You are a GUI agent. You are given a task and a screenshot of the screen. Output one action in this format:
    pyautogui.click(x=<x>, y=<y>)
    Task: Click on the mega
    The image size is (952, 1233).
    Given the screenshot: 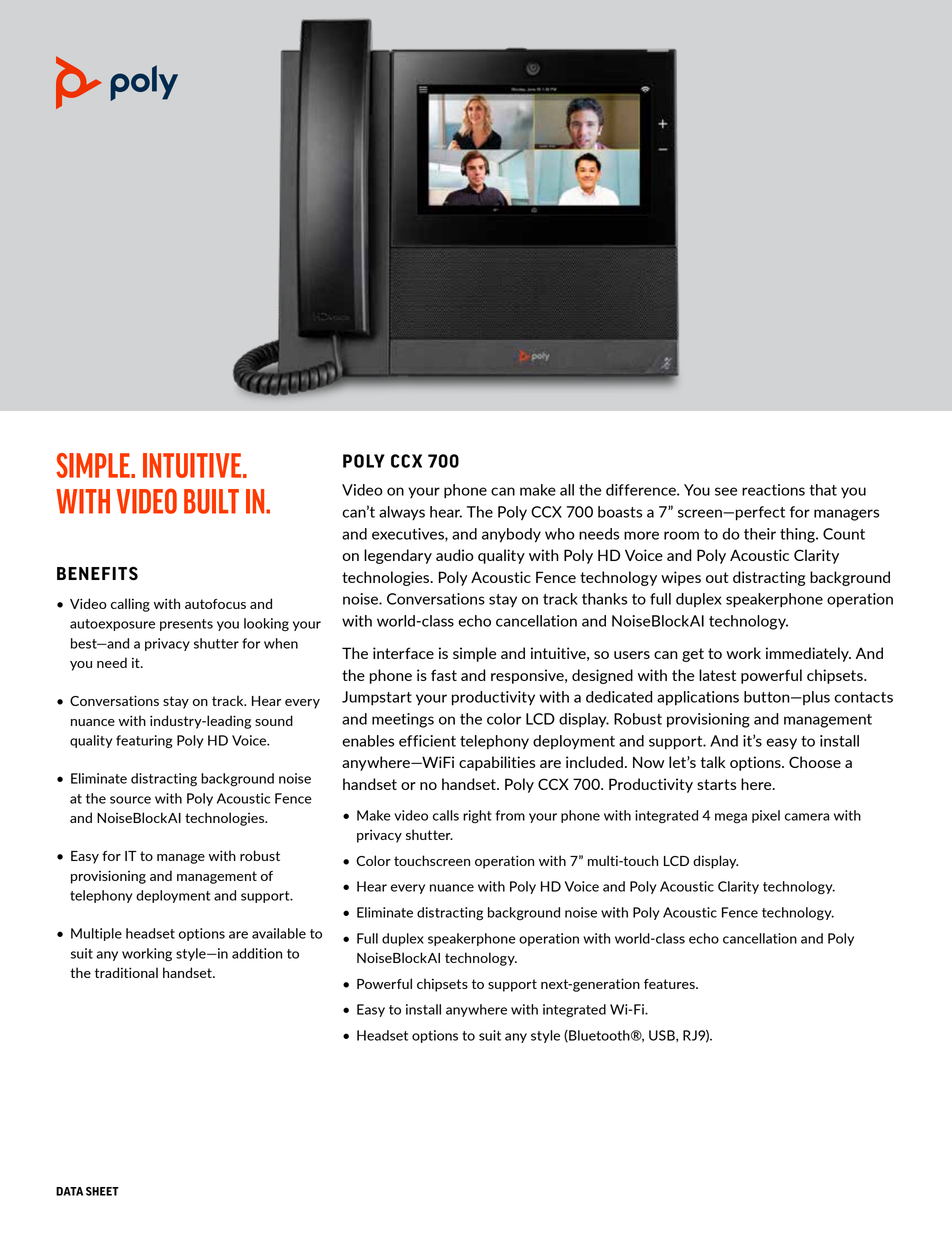 What is the action you would take?
    pyautogui.click(x=731, y=818)
